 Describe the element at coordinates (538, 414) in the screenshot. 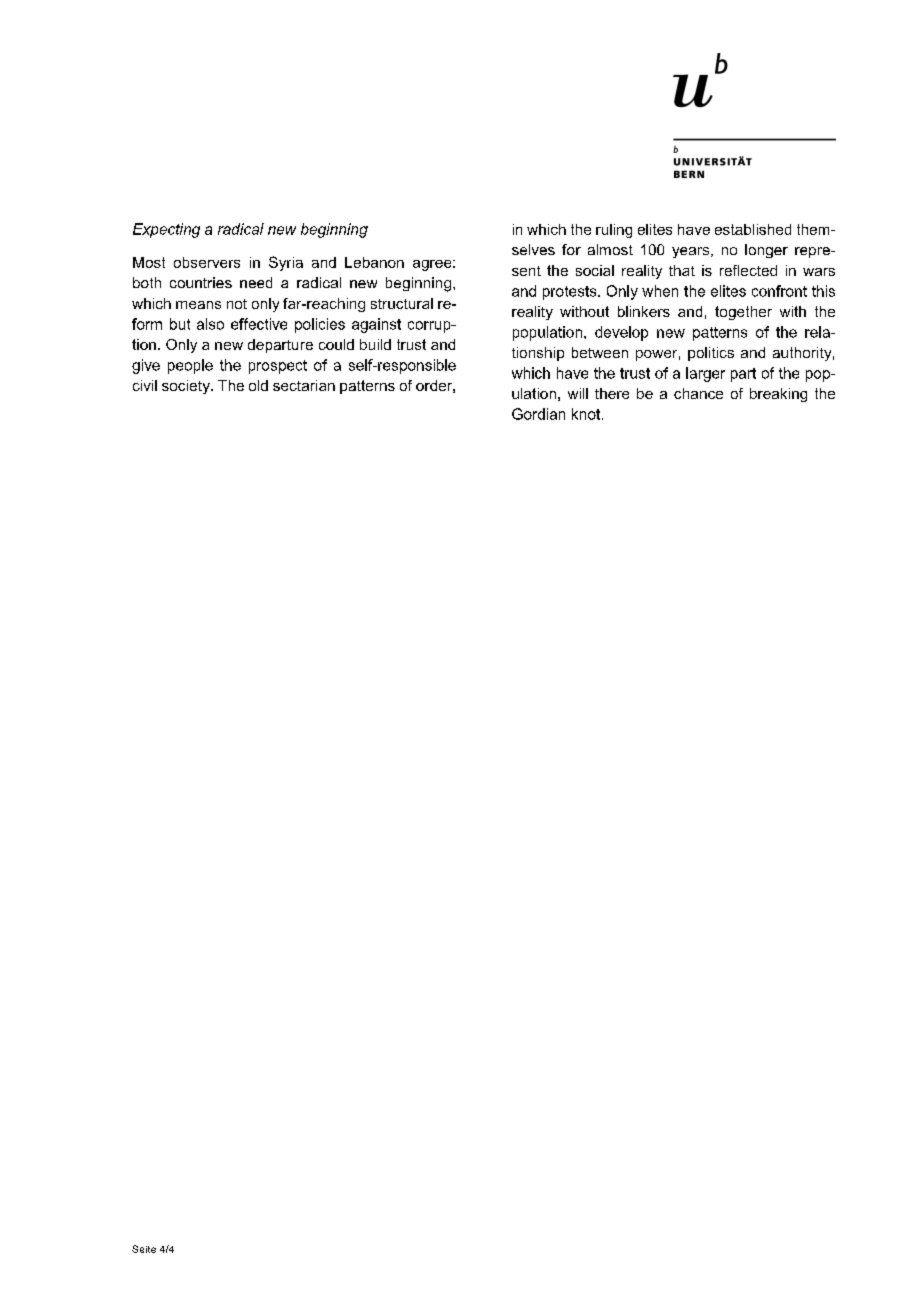

I see `Gordian` at that location.
